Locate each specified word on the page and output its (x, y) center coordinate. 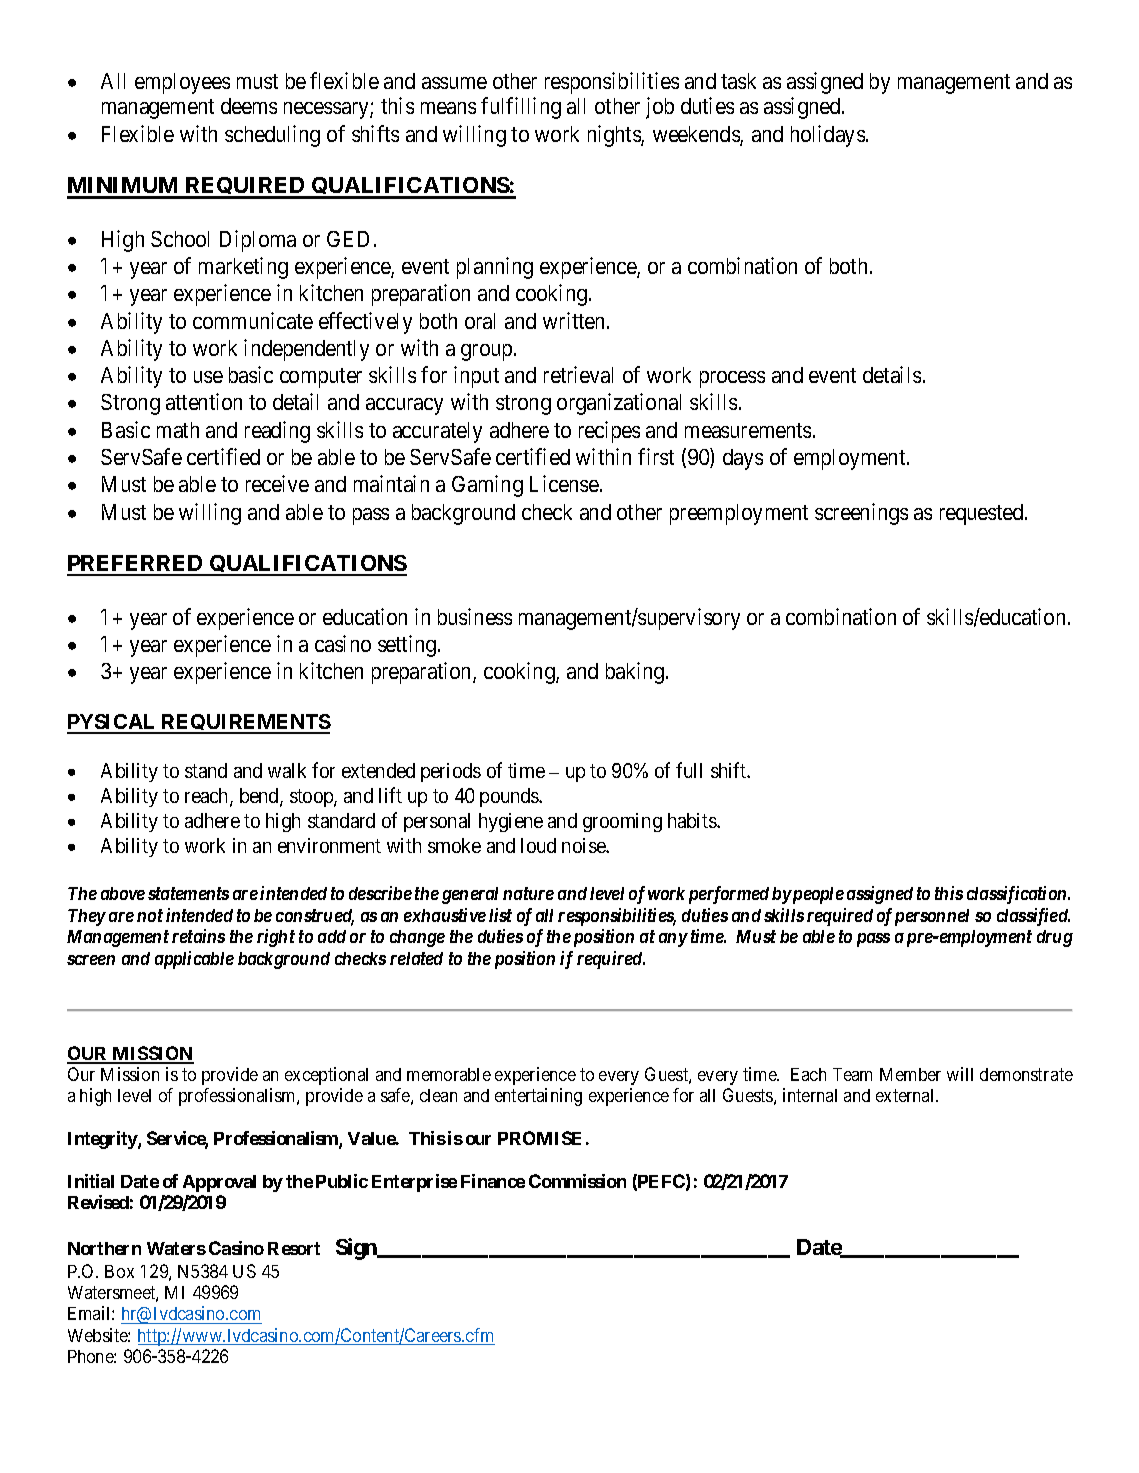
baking (636, 673)
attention (204, 401)
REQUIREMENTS (245, 724)
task (738, 81)
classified (1033, 917)
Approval (219, 1183)
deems (249, 106)
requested (983, 514)
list (500, 915)
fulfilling (521, 108)
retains (198, 936)
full (689, 770)
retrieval (578, 374)
